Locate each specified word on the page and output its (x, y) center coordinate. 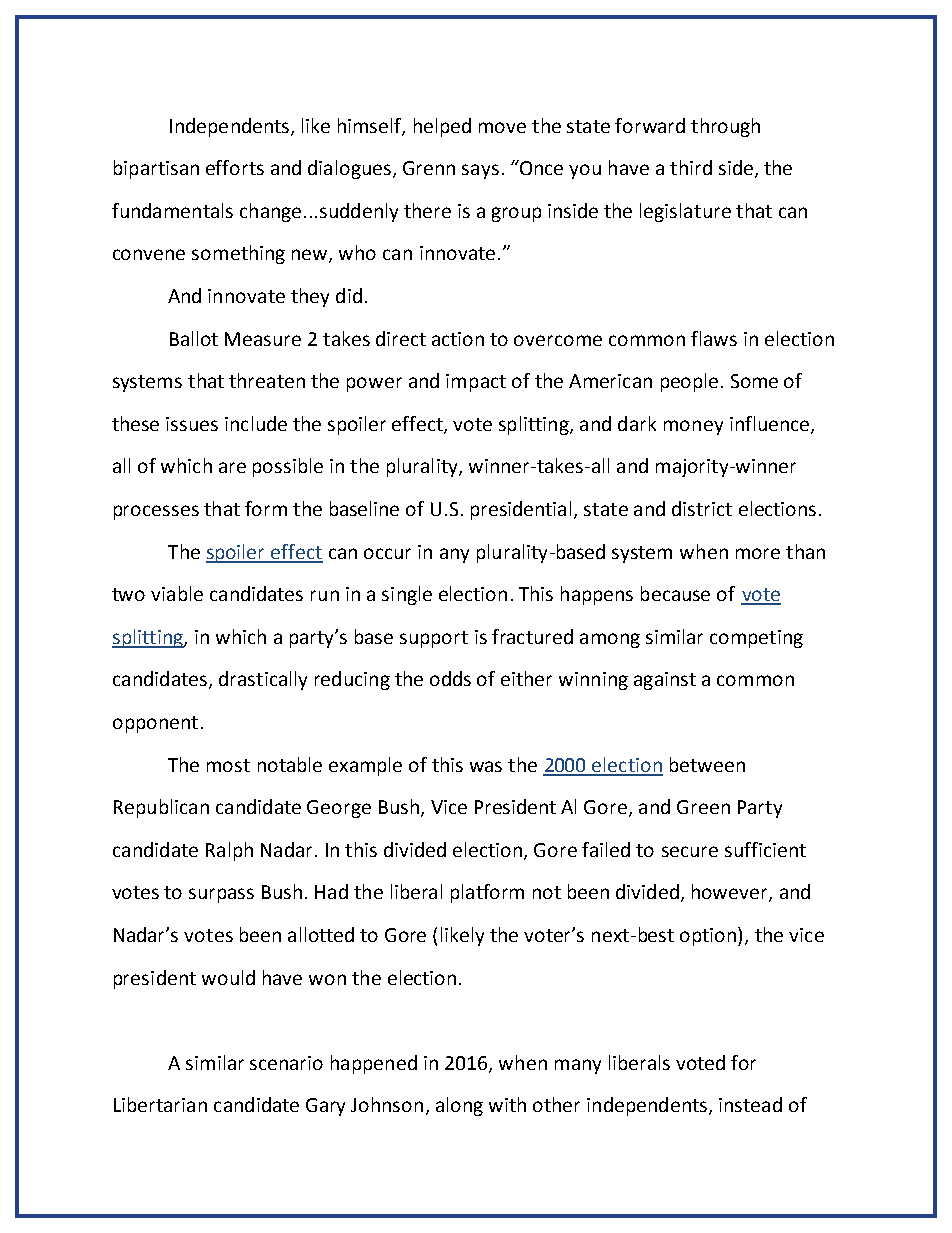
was (486, 766)
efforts (235, 167)
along (459, 1106)
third (691, 167)
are (232, 467)
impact (476, 383)
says (480, 171)
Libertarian (160, 1104)
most (228, 765)
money (693, 427)
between (707, 764)
